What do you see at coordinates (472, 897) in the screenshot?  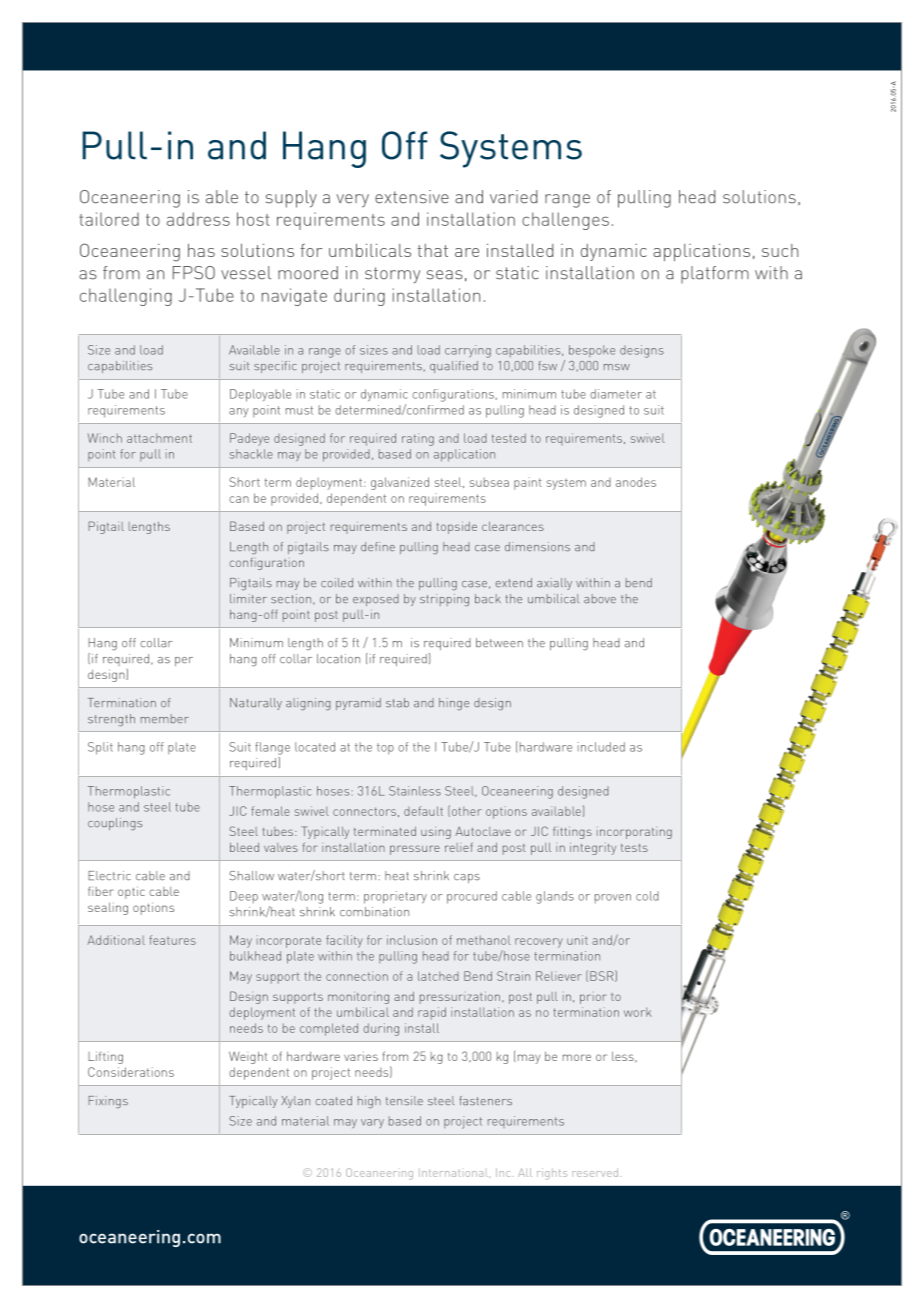 I see `procured` at bounding box center [472, 897].
